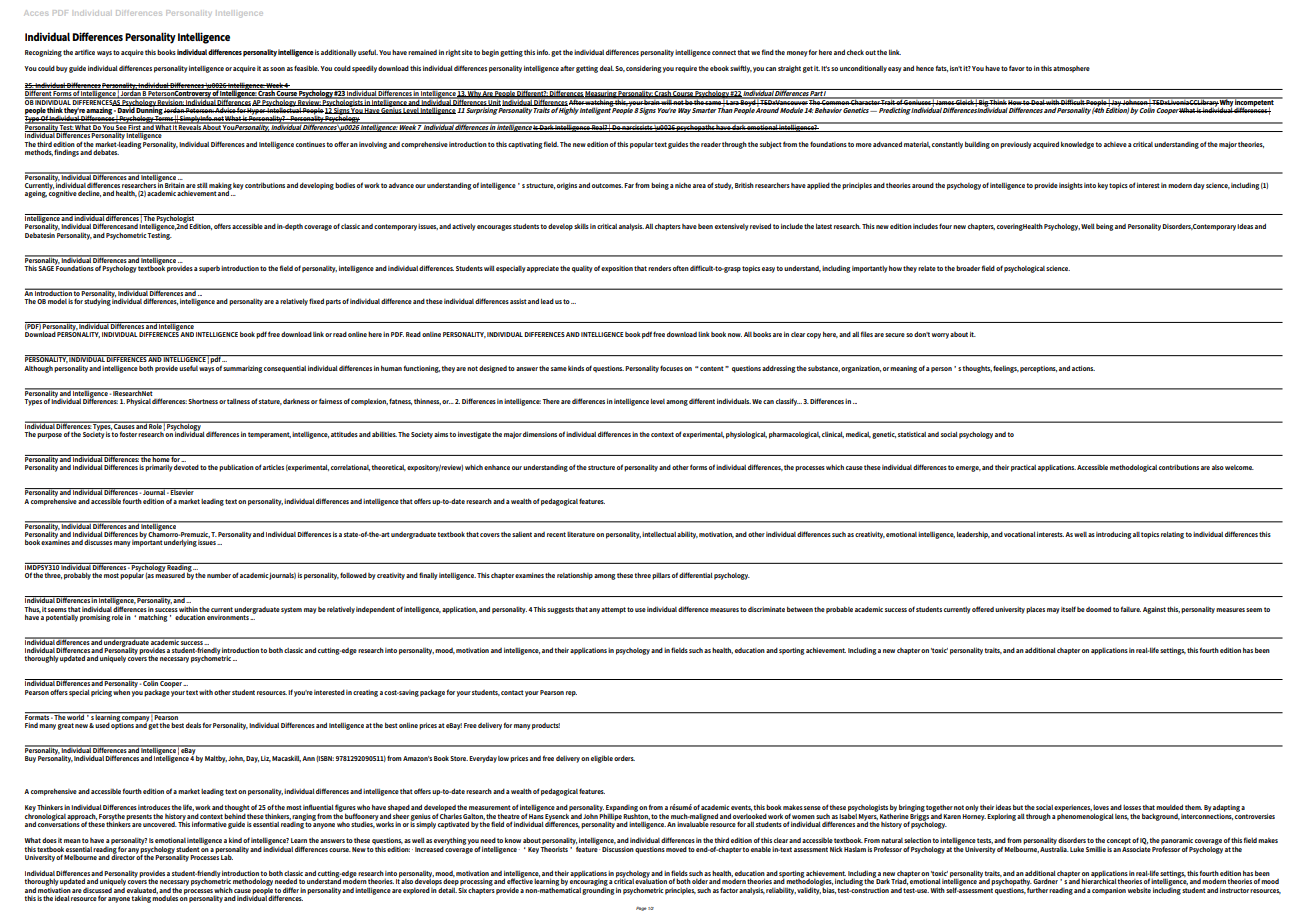 This document has width=1309, height=924. I want to click on superb, so click(209, 269).
